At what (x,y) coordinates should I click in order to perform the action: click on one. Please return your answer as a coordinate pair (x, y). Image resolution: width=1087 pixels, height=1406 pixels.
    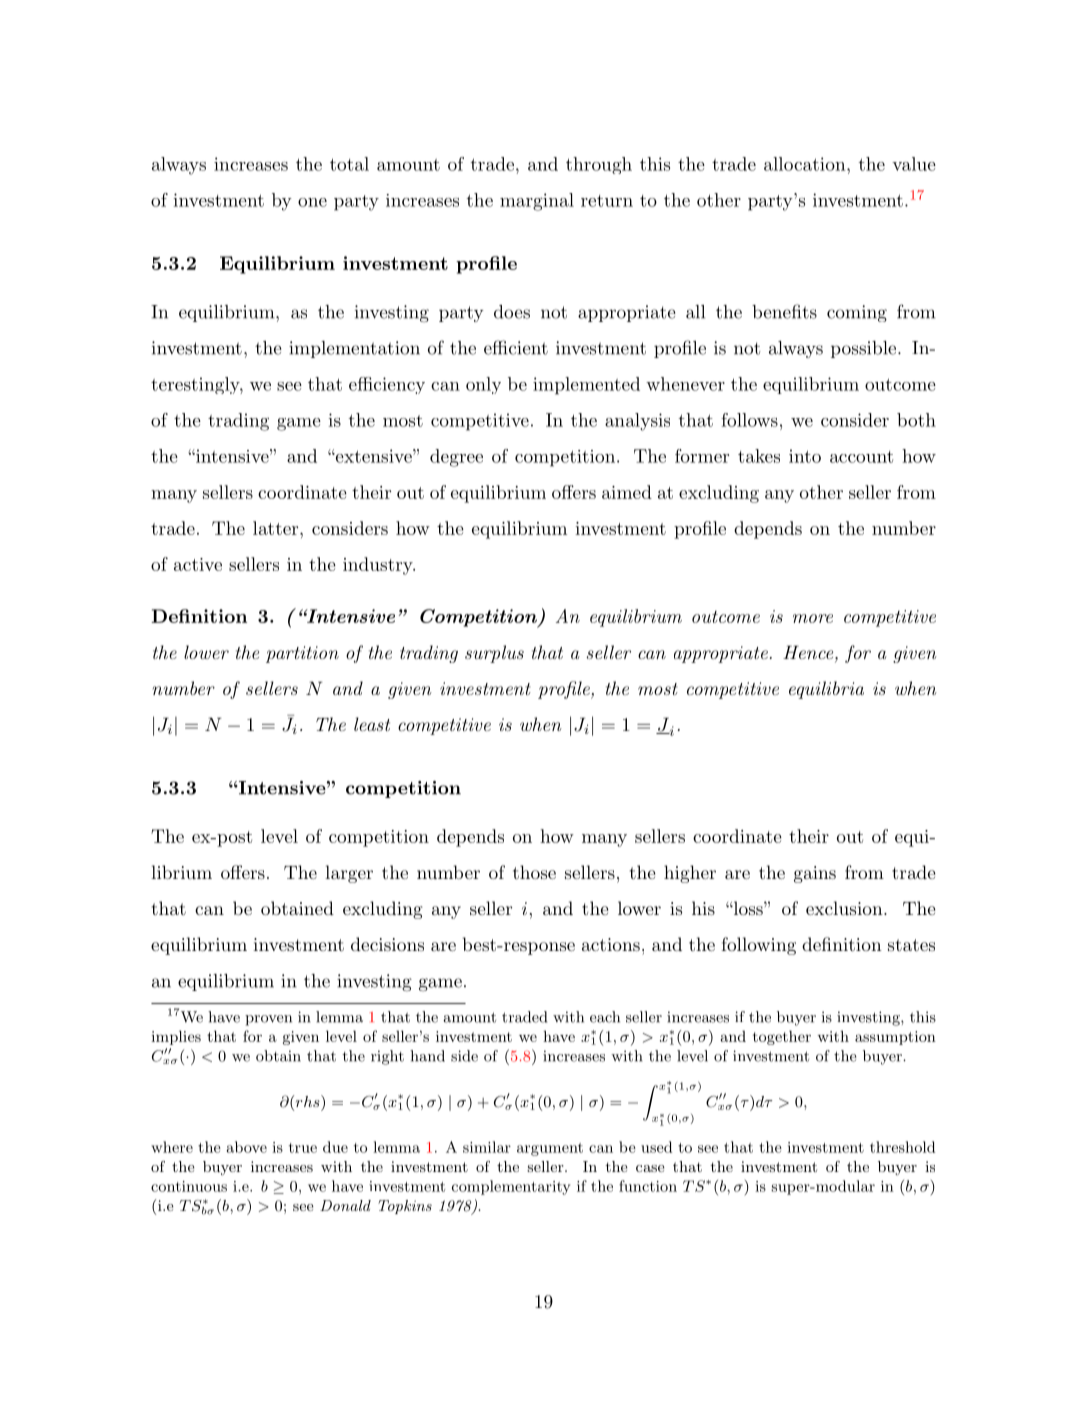
    Looking at the image, I should click on (312, 202).
